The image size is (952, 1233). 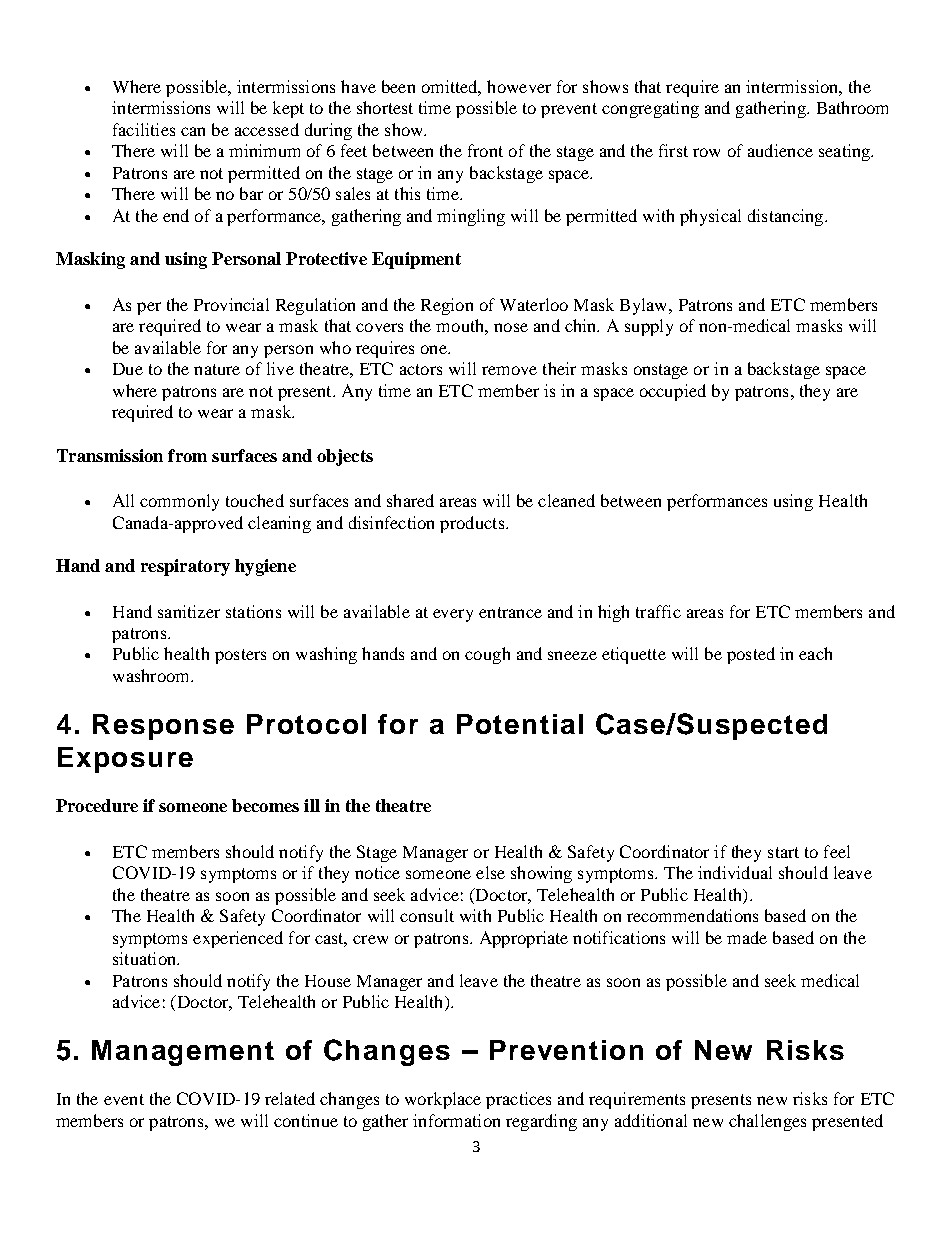 What do you see at coordinates (410, 500) in the screenshot?
I see `shared` at bounding box center [410, 500].
